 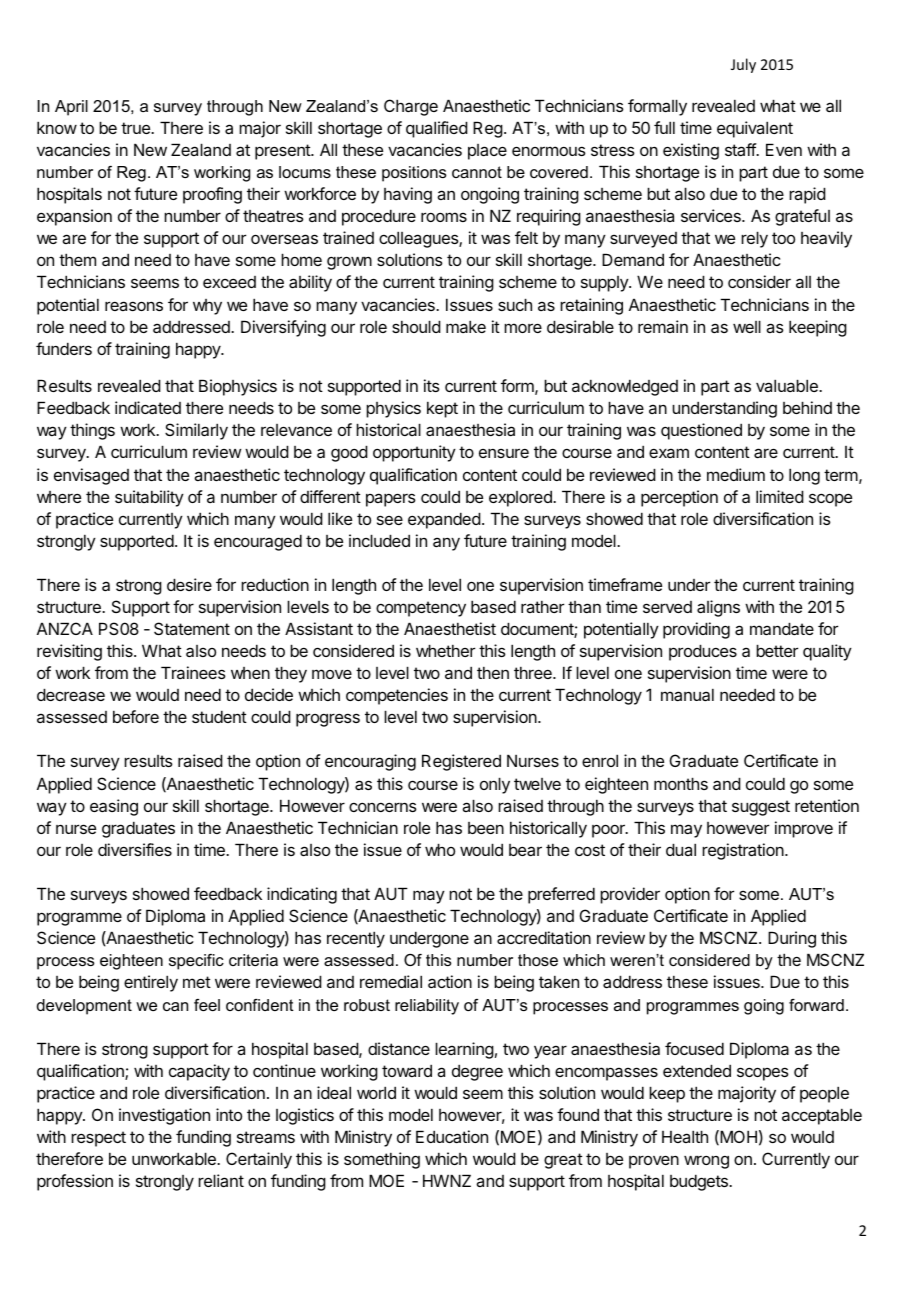 I want to click on equivalent, so click(x=755, y=129).
